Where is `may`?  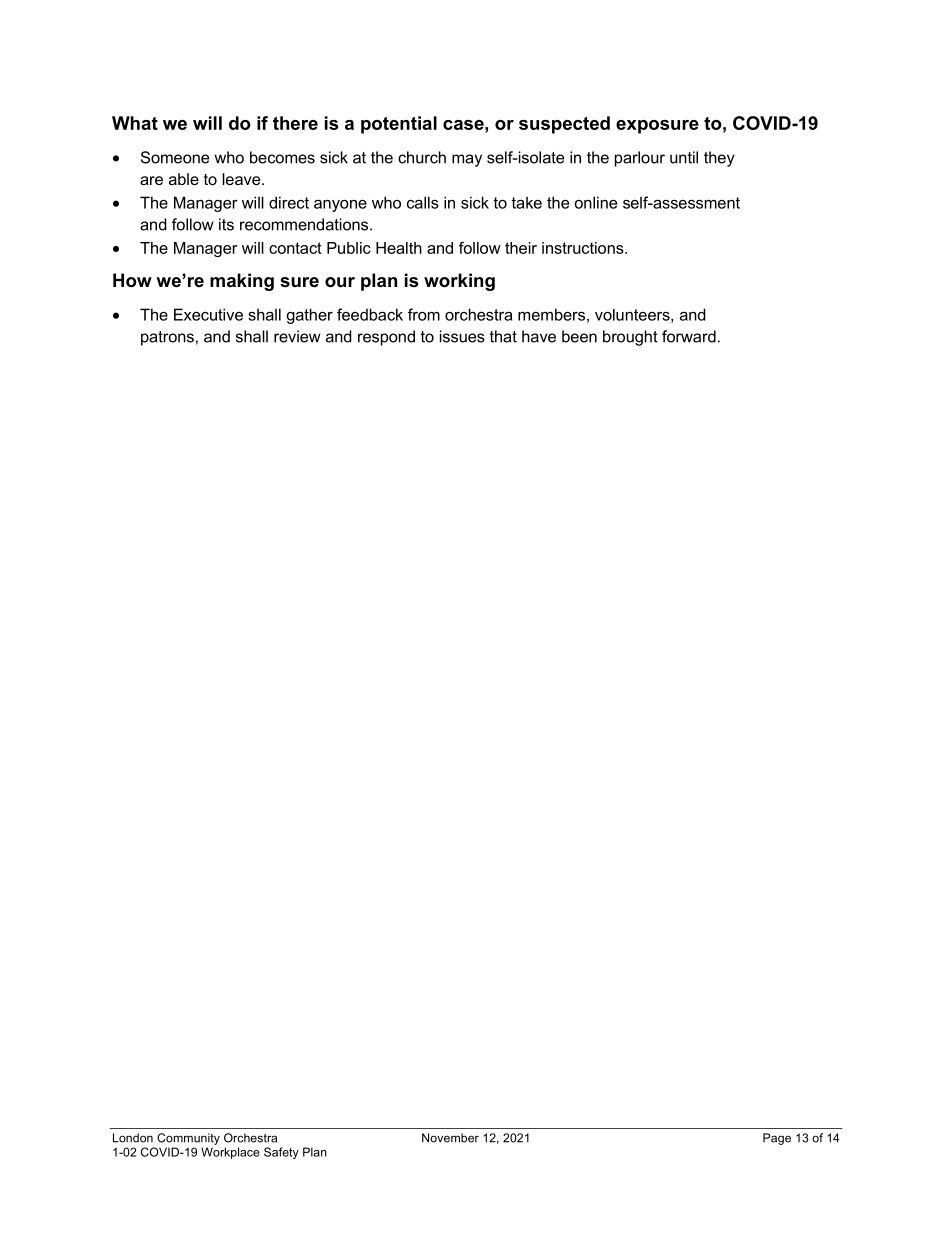
may is located at coordinates (467, 160).
